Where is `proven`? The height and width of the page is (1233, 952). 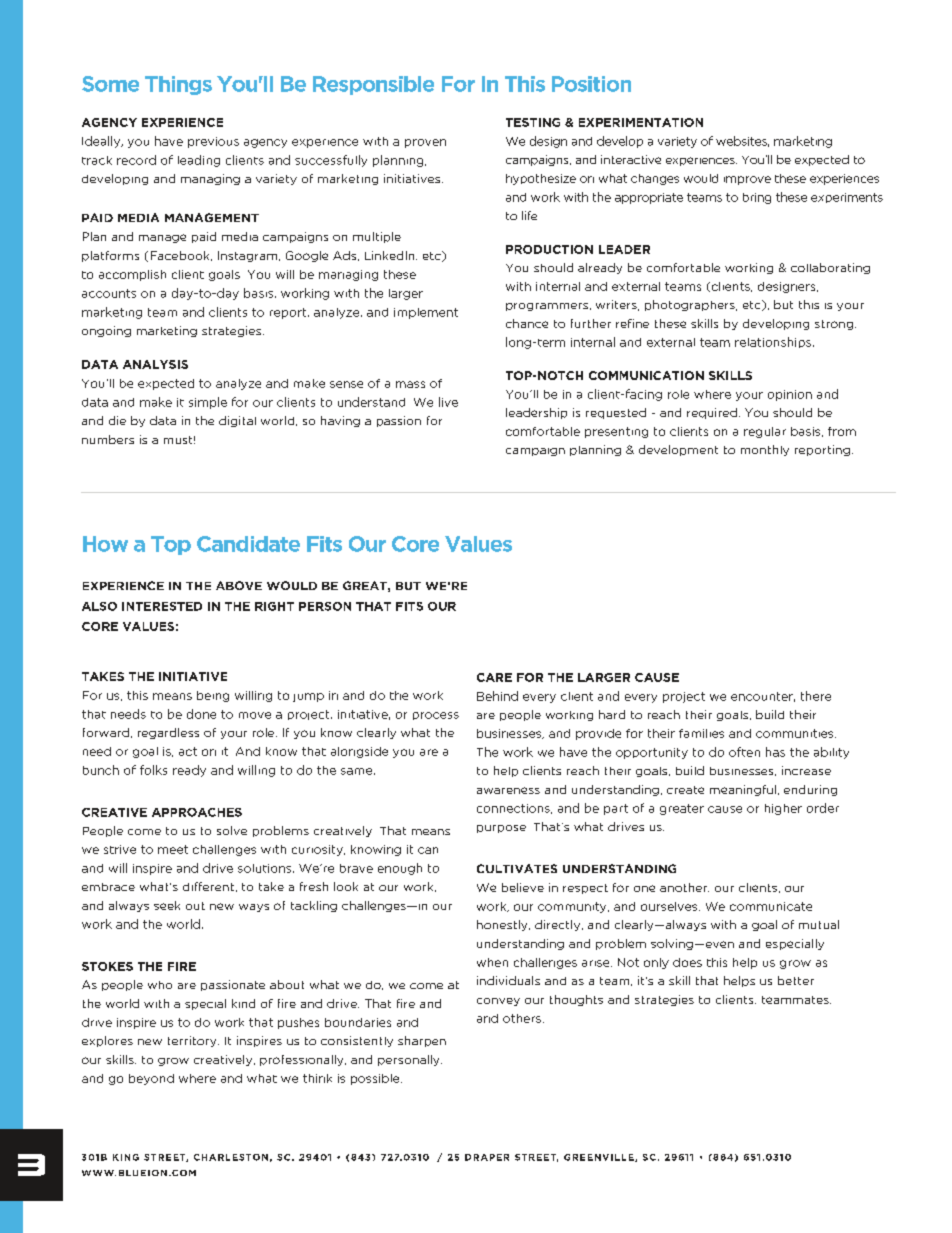
proven is located at coordinates (425, 143).
